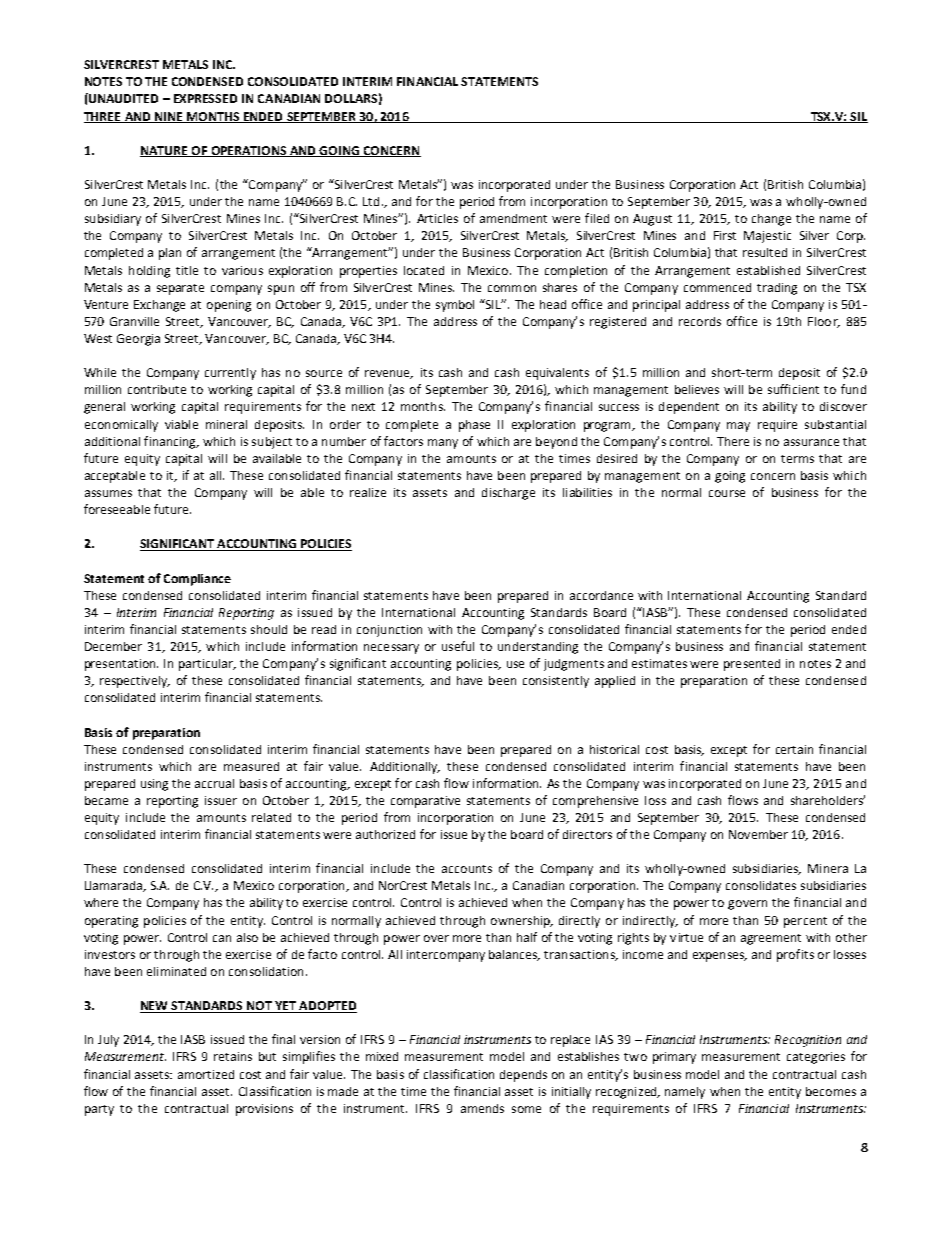  What do you see at coordinates (169, 117) in the document?
I see `NINE` at bounding box center [169, 117].
